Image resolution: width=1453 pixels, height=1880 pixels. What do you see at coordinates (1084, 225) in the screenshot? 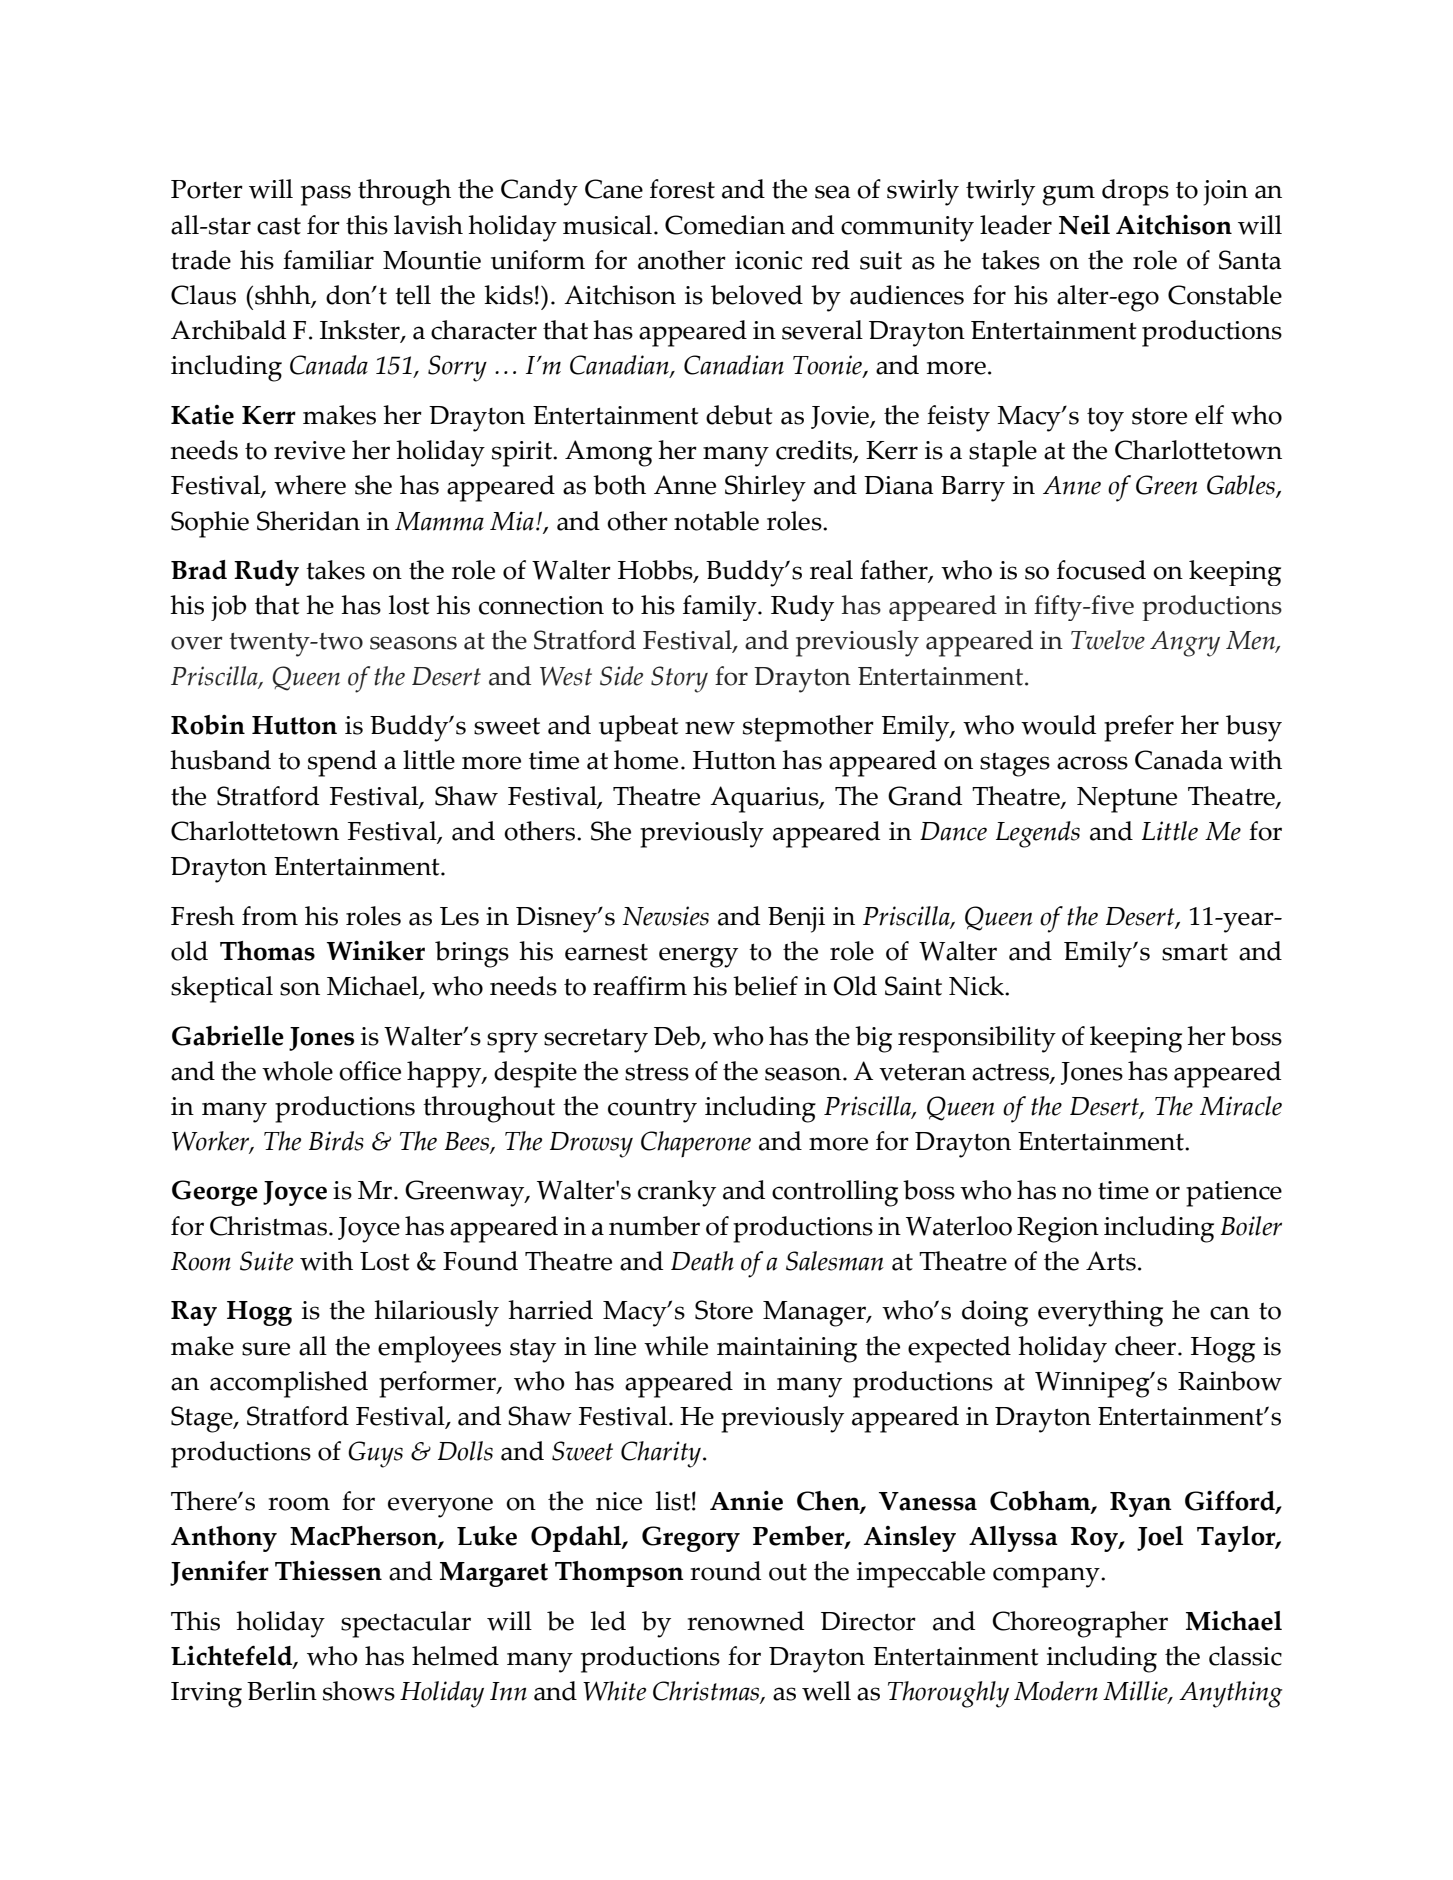
I see `Neil` at bounding box center [1084, 225].
